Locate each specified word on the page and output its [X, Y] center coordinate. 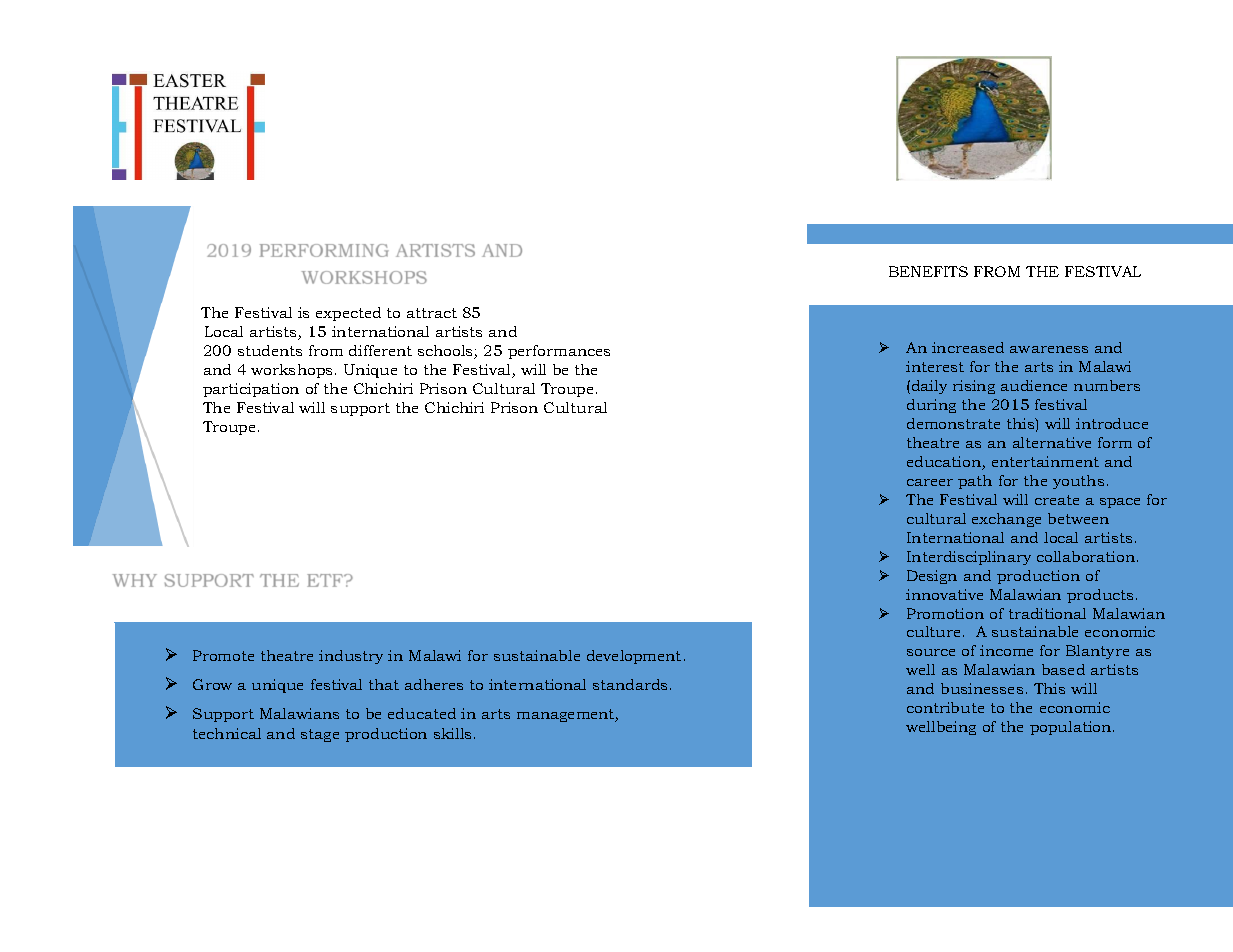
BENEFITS [928, 271]
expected [348, 314]
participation [251, 390]
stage [320, 735]
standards [632, 684]
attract [432, 313]
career [930, 482]
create [1057, 500]
